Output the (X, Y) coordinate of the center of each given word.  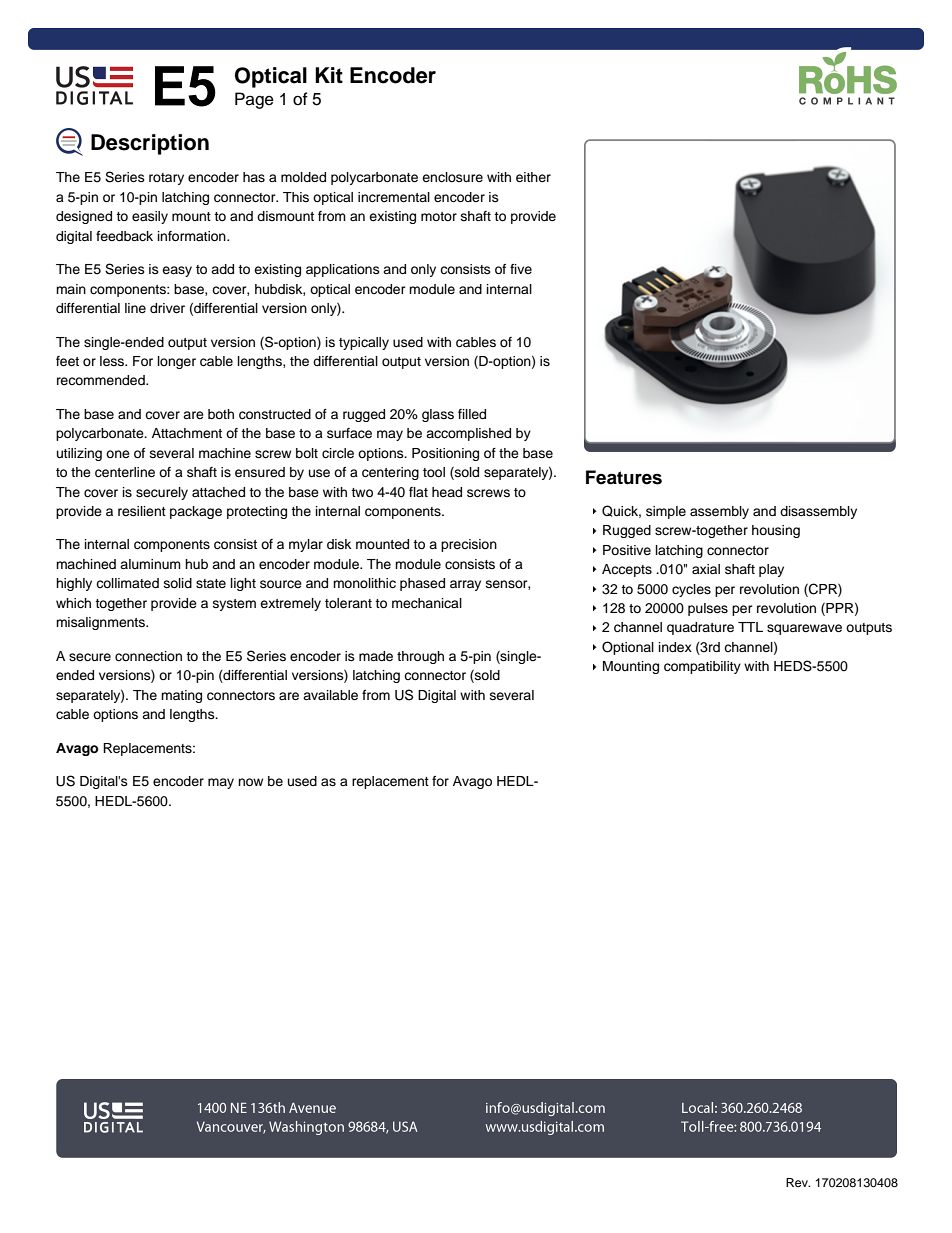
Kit (329, 75)
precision (469, 545)
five (521, 269)
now (250, 782)
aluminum (150, 564)
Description (150, 144)
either (533, 177)
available (330, 695)
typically (364, 343)
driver (167, 308)
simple (666, 512)
